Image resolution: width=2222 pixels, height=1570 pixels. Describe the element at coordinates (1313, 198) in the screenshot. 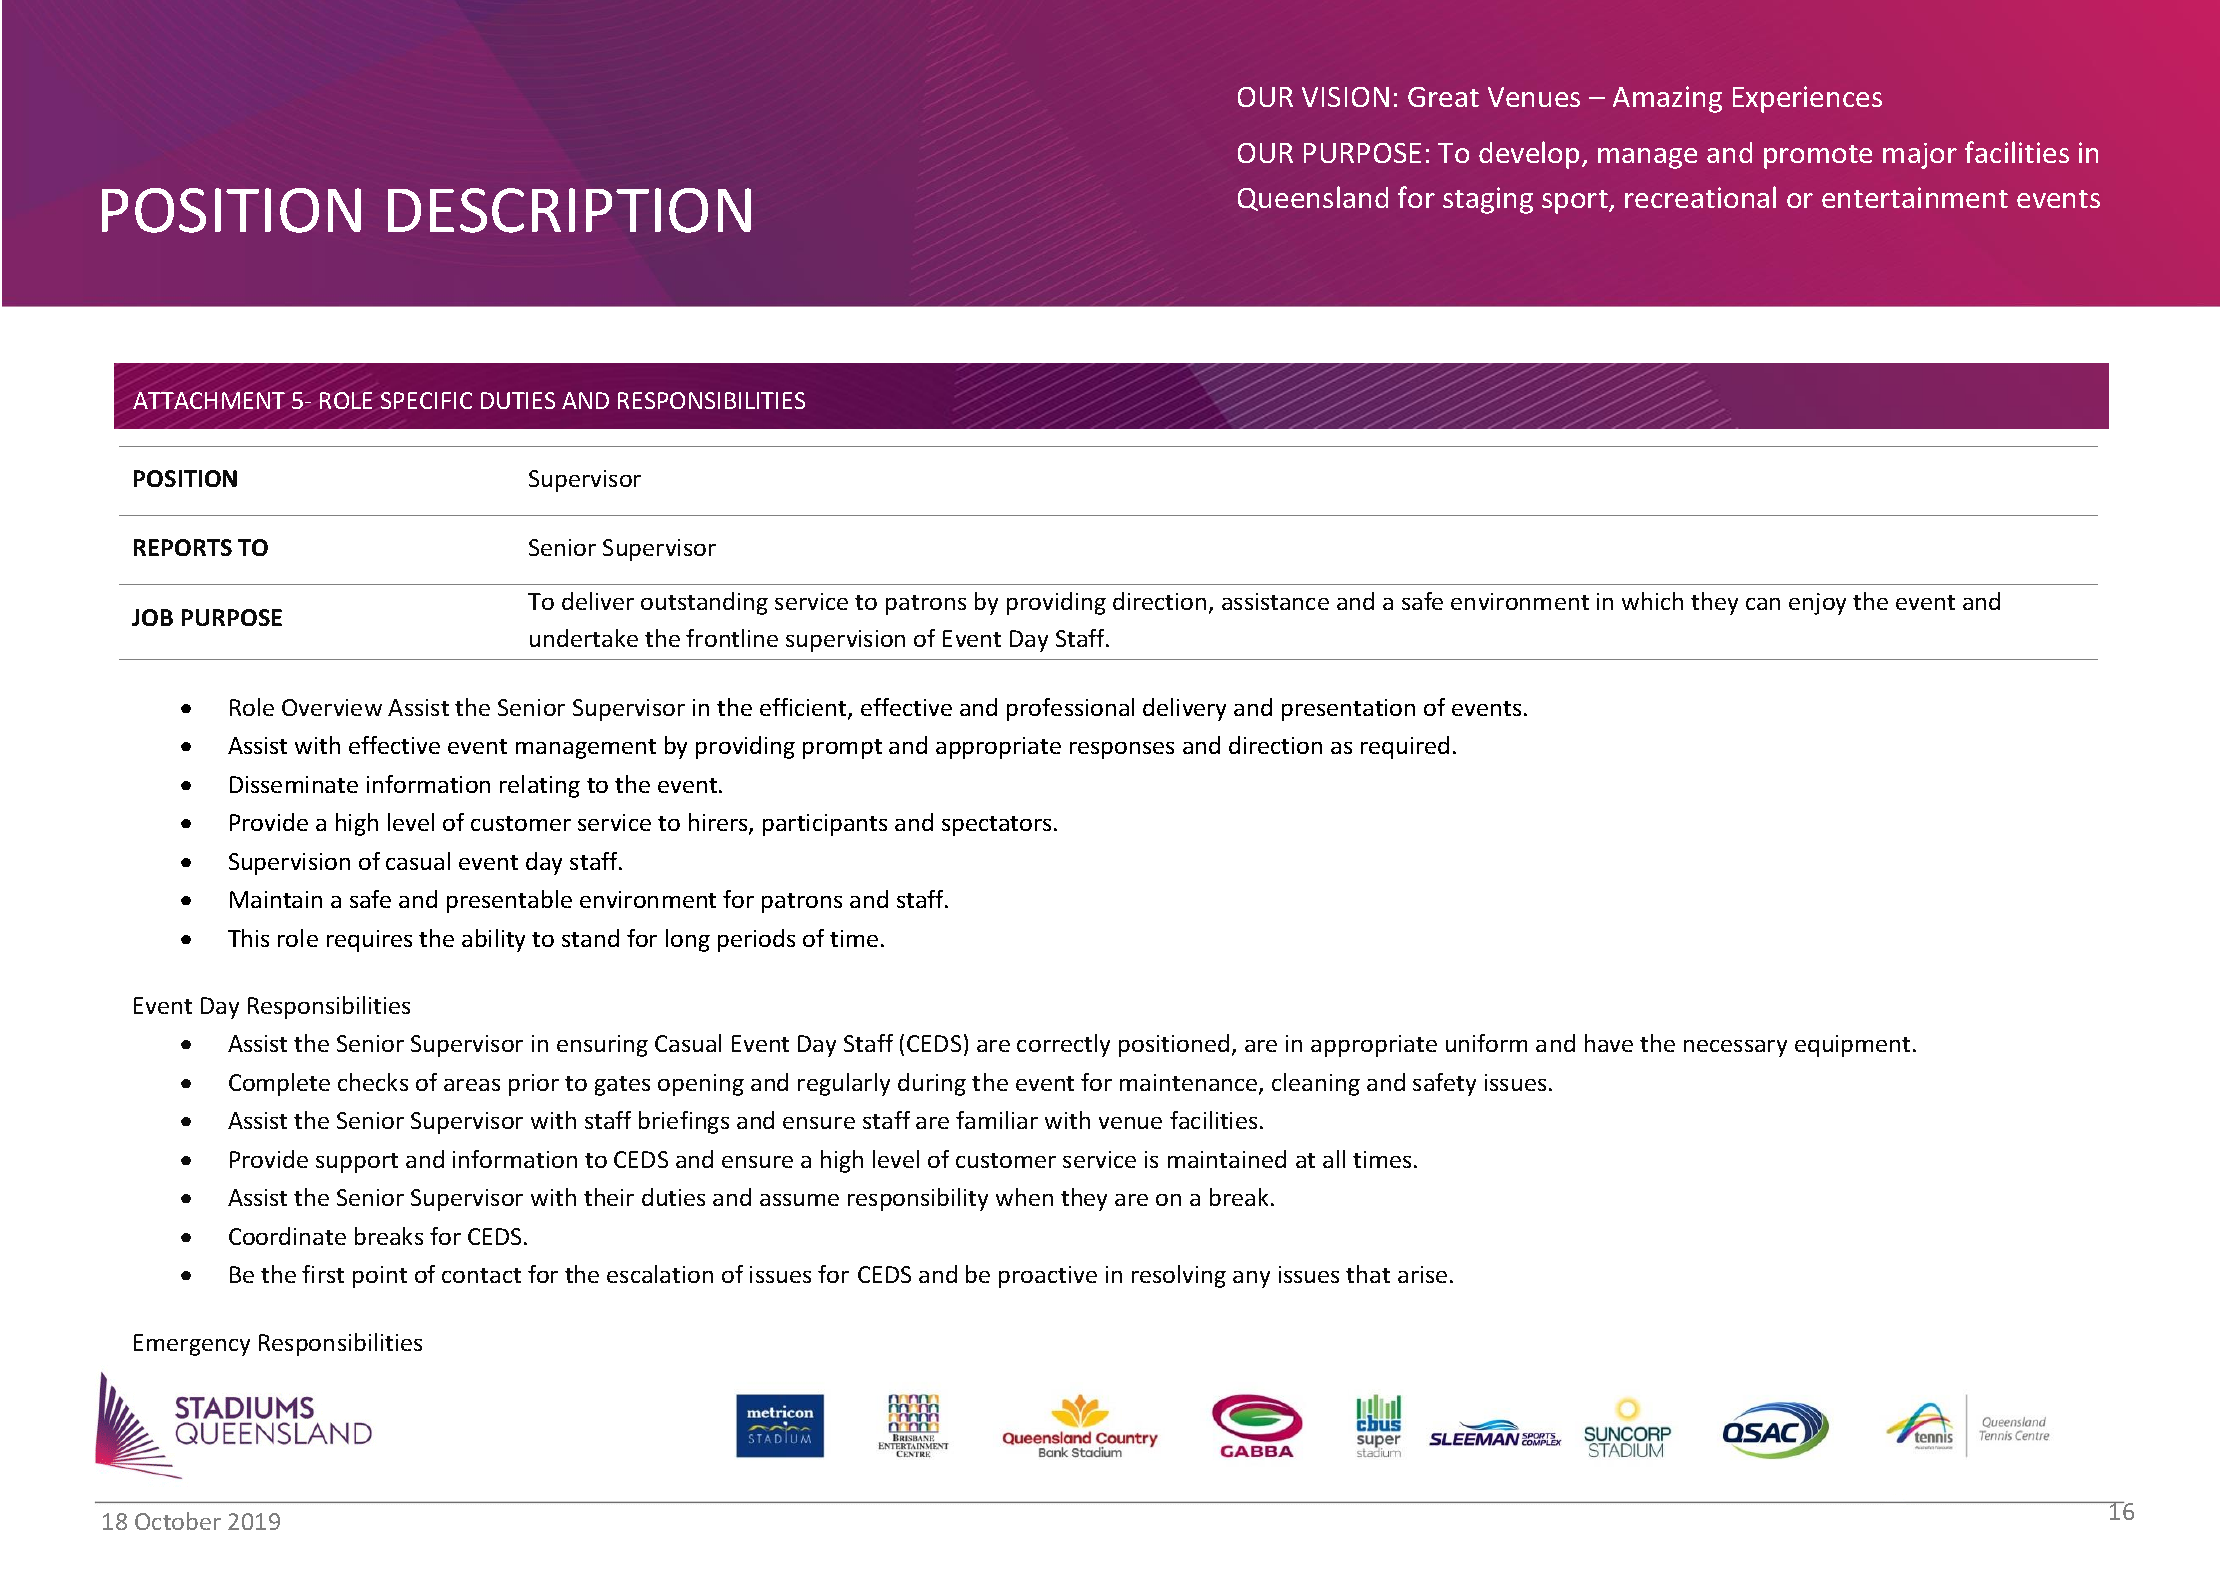

I see `Queensland` at that location.
